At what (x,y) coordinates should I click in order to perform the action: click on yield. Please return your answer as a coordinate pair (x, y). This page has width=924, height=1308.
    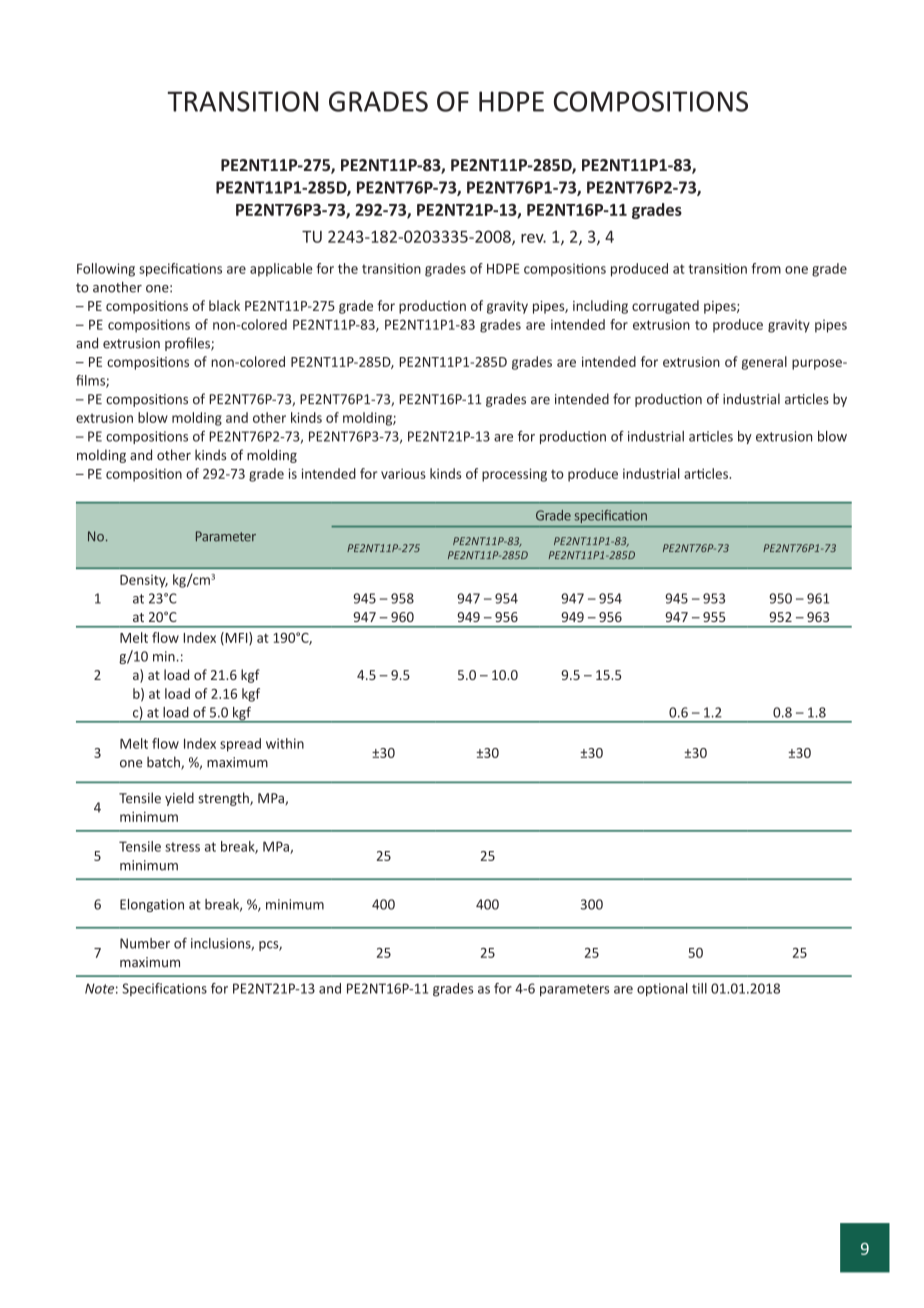
    Looking at the image, I should click on (179, 799).
